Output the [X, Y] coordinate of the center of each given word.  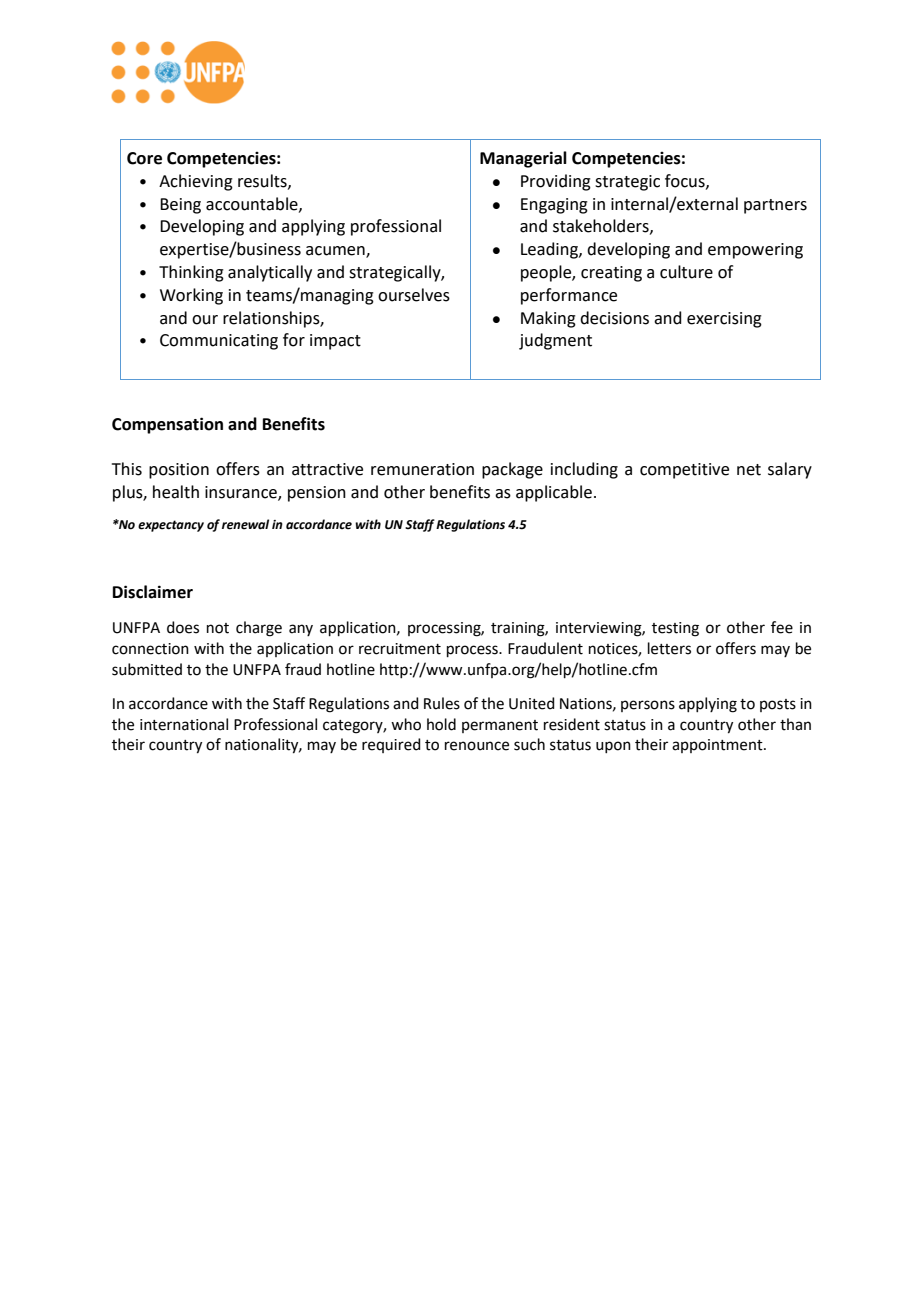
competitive [684, 471]
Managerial [523, 159]
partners [775, 206]
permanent [500, 726]
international [184, 724]
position [179, 471]
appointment [718, 746]
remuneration [422, 469]
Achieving [196, 182]
